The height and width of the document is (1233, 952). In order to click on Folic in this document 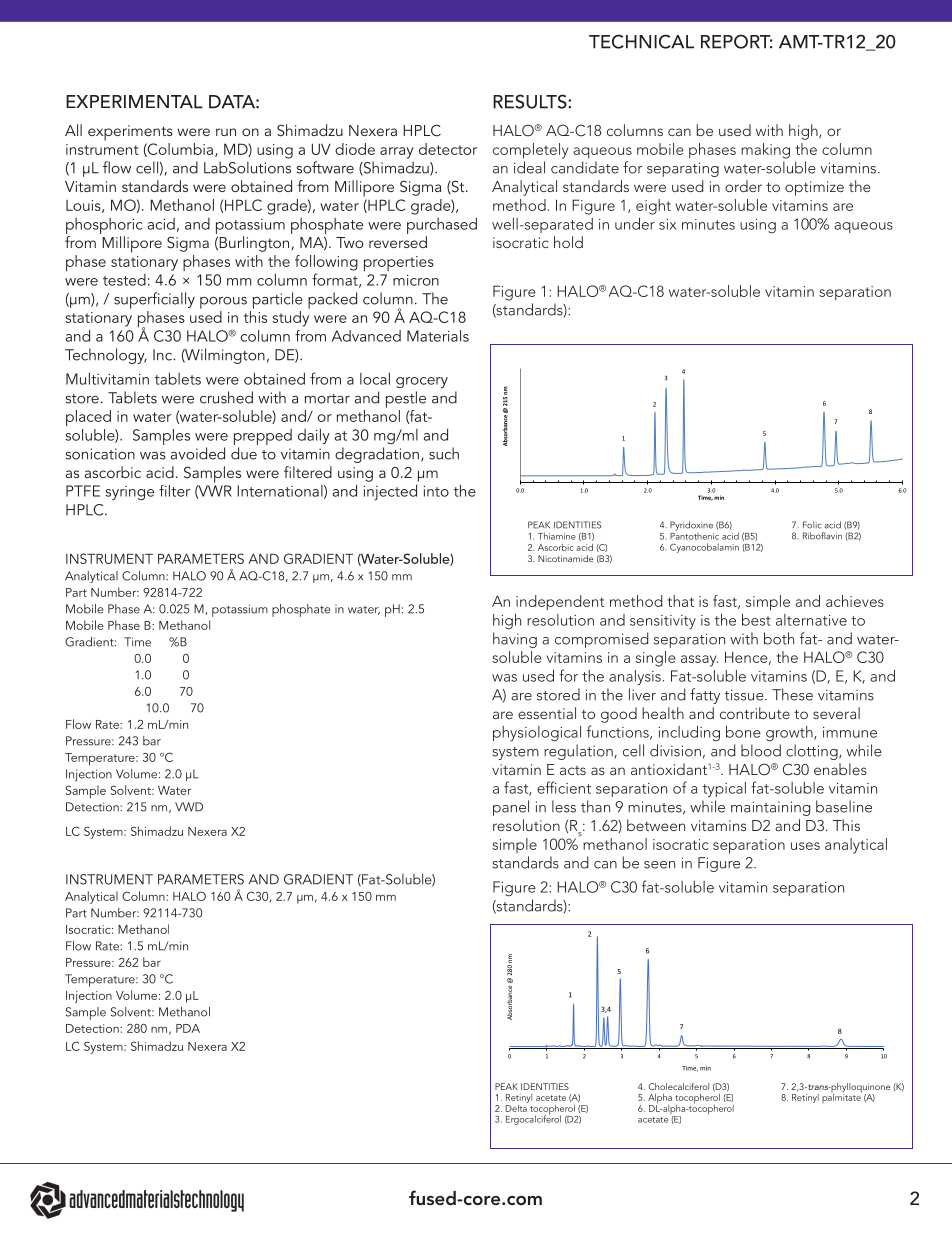, I will do `click(812, 525)`.
